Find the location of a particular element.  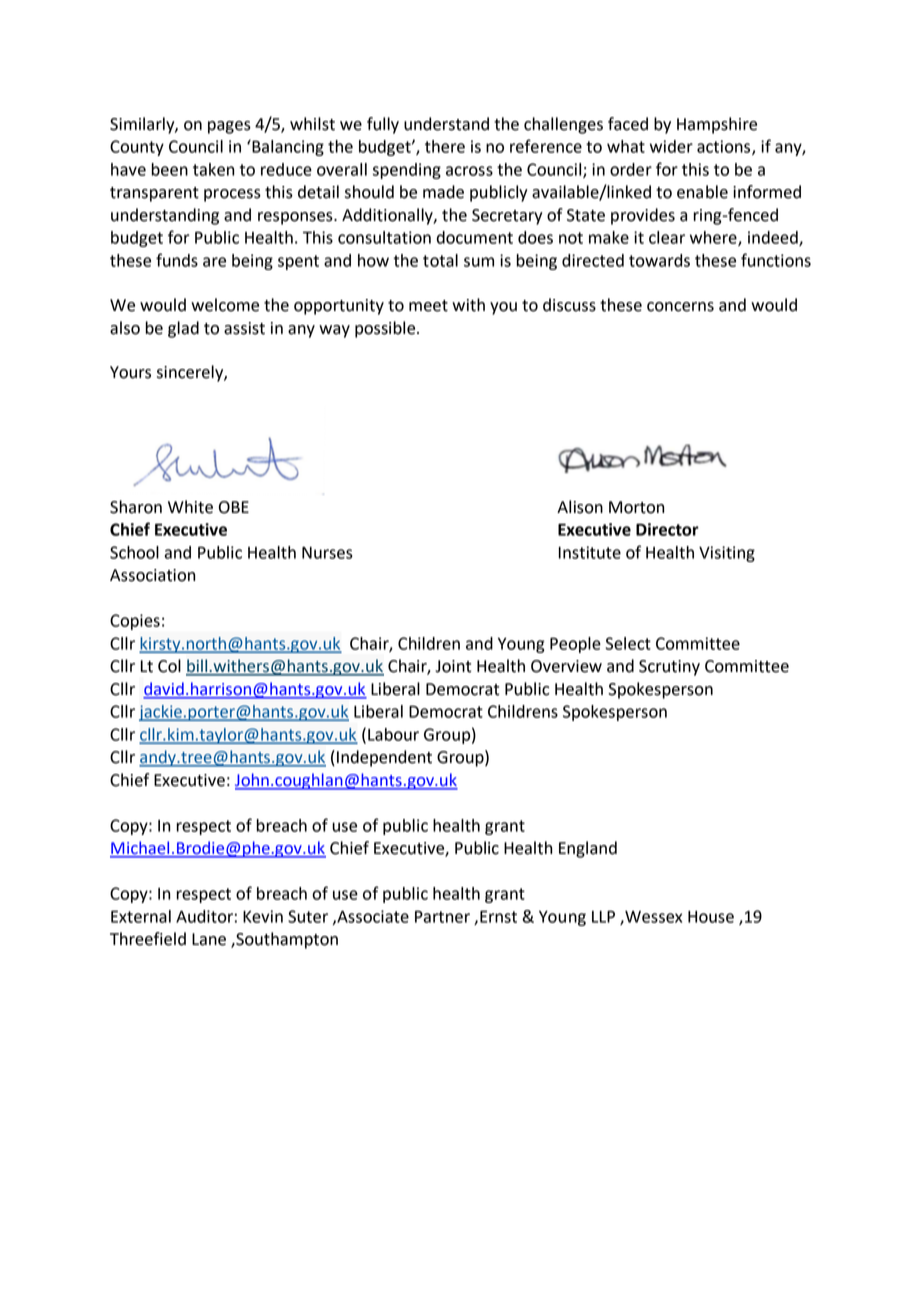

Nurses is located at coordinates (327, 552).
